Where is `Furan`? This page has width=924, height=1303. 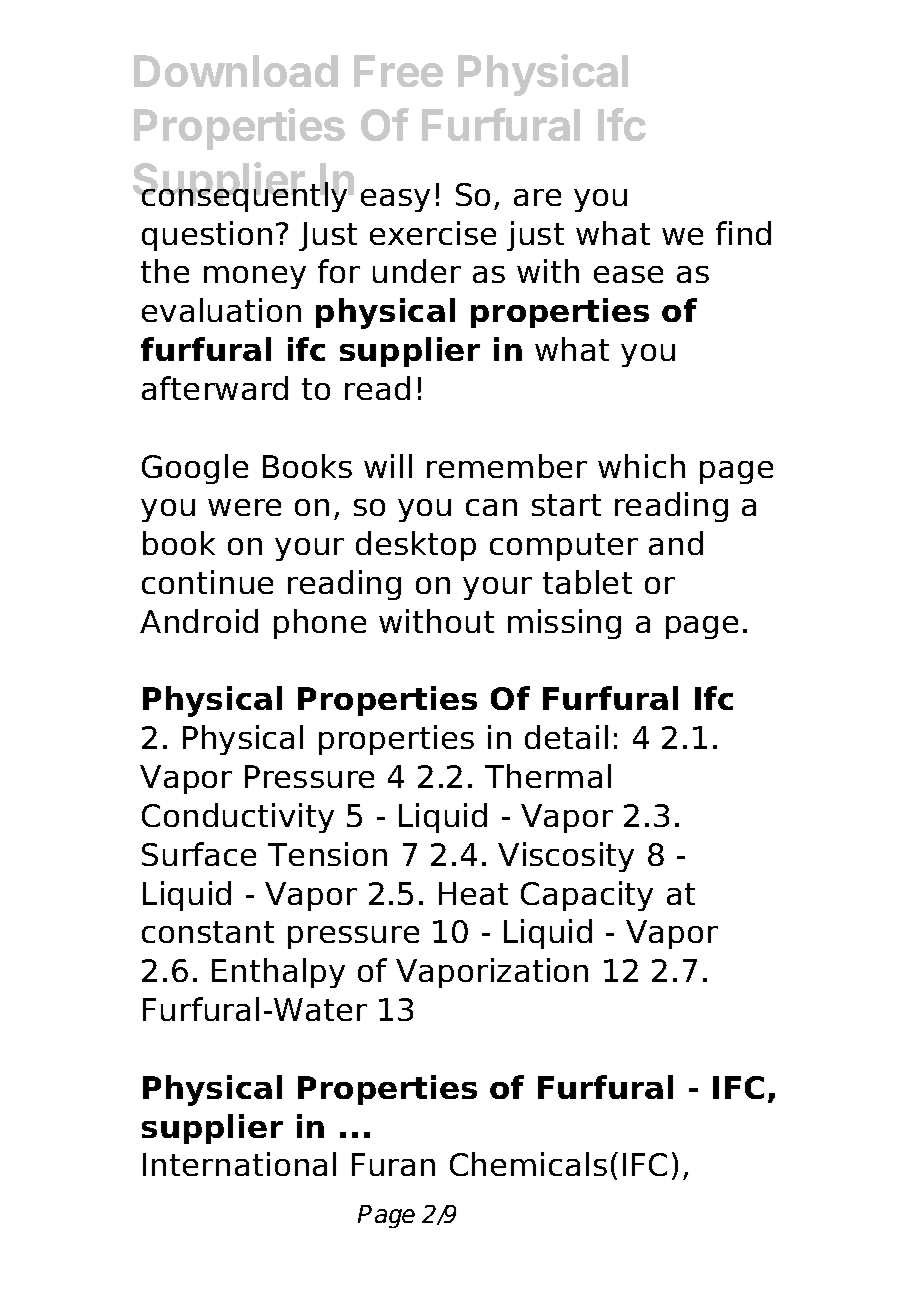
Furan is located at coordinates (393, 1164).
